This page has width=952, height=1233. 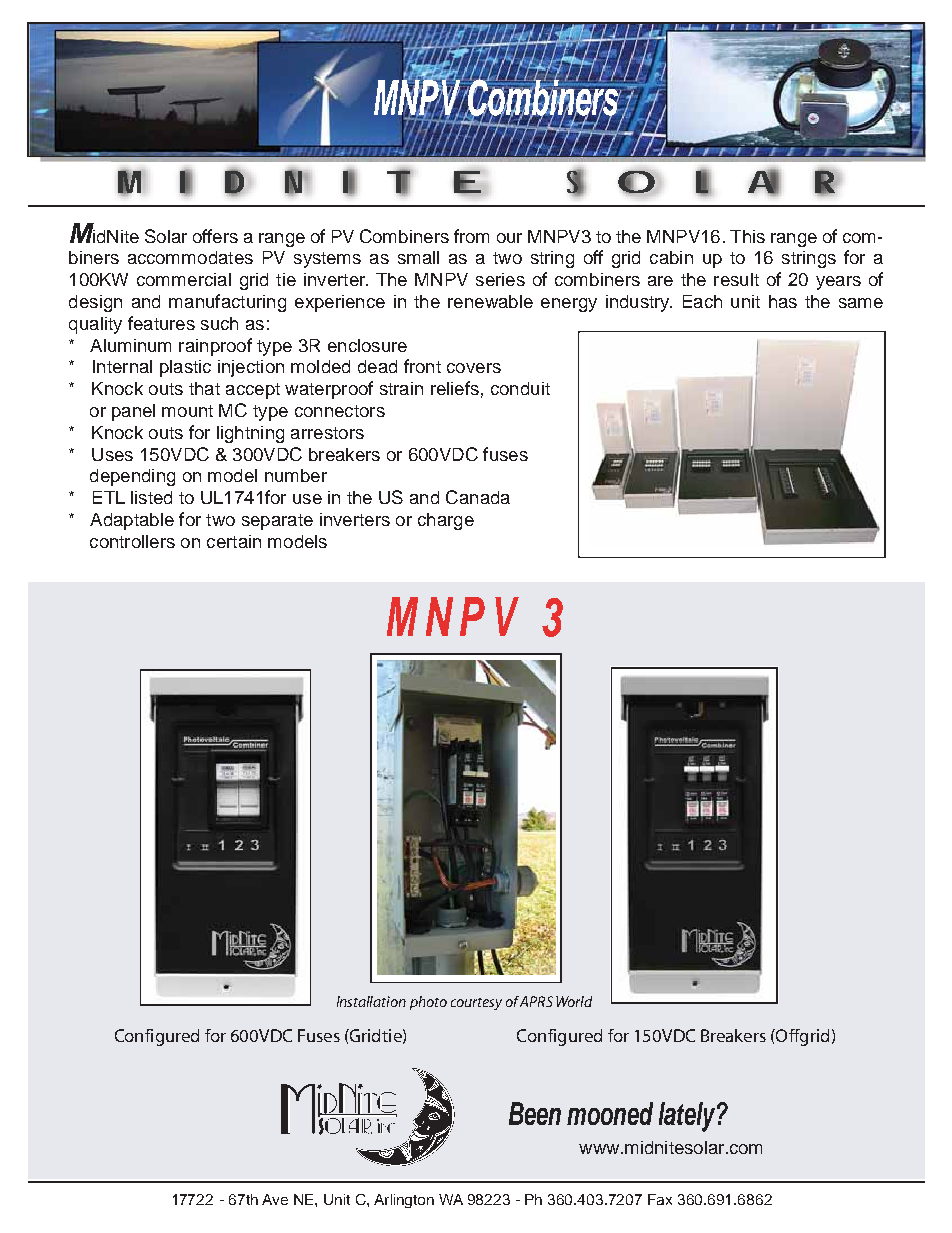 What do you see at coordinates (736, 279) in the page?
I see `result` at bounding box center [736, 279].
